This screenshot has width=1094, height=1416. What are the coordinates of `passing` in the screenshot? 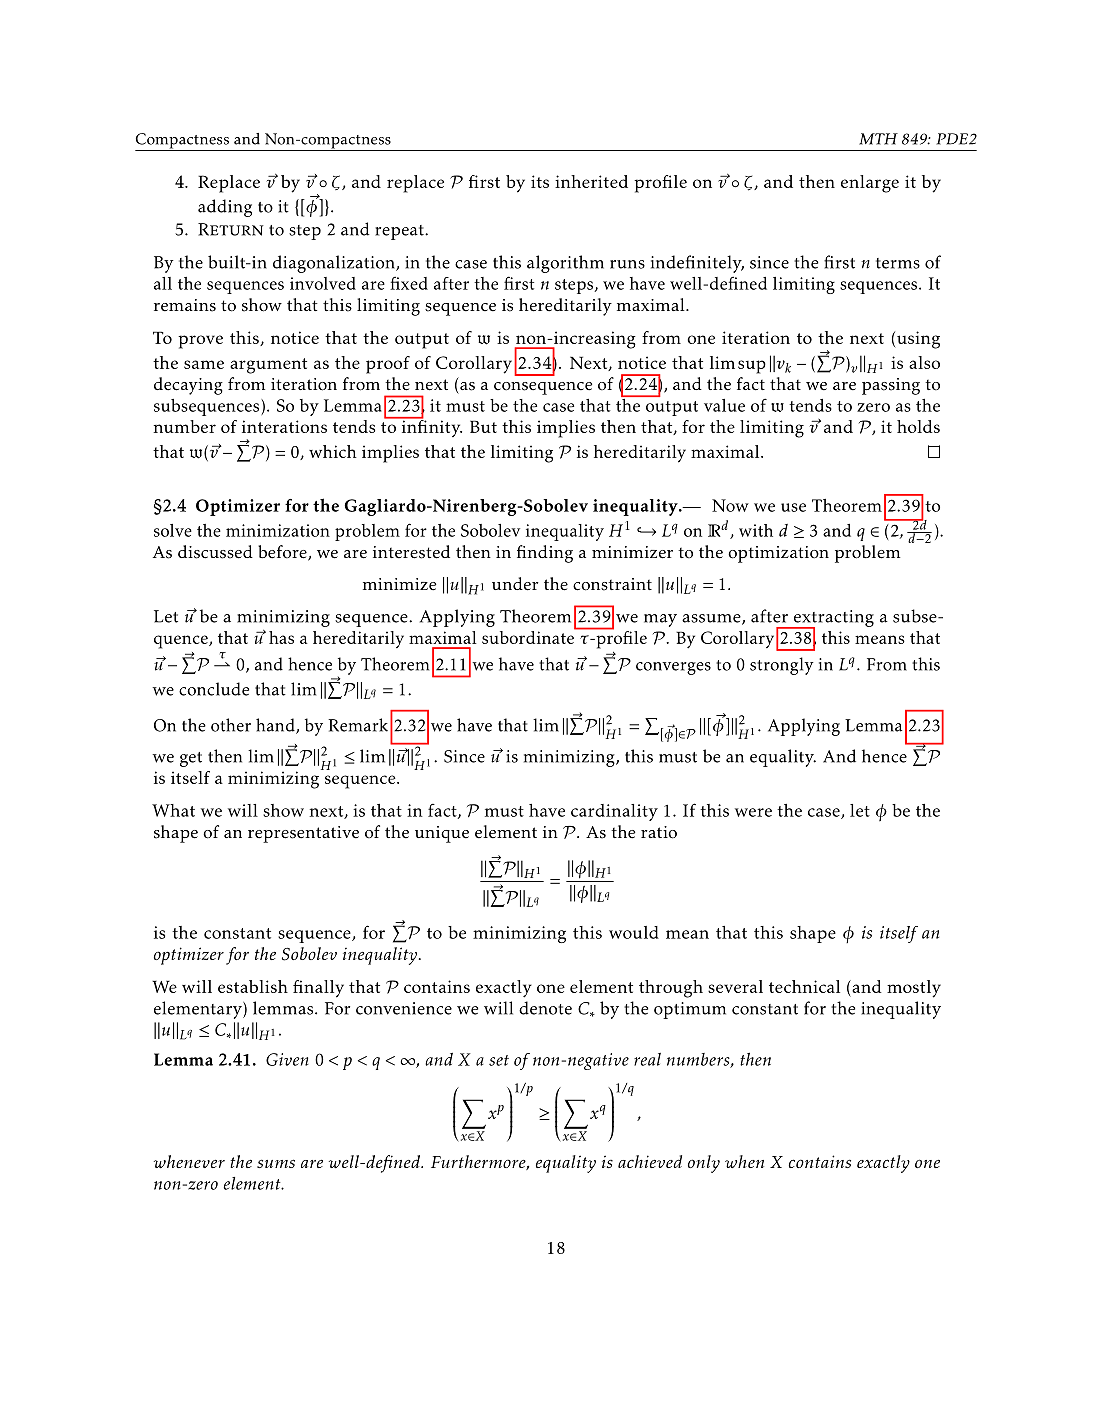 It's located at (891, 386).
